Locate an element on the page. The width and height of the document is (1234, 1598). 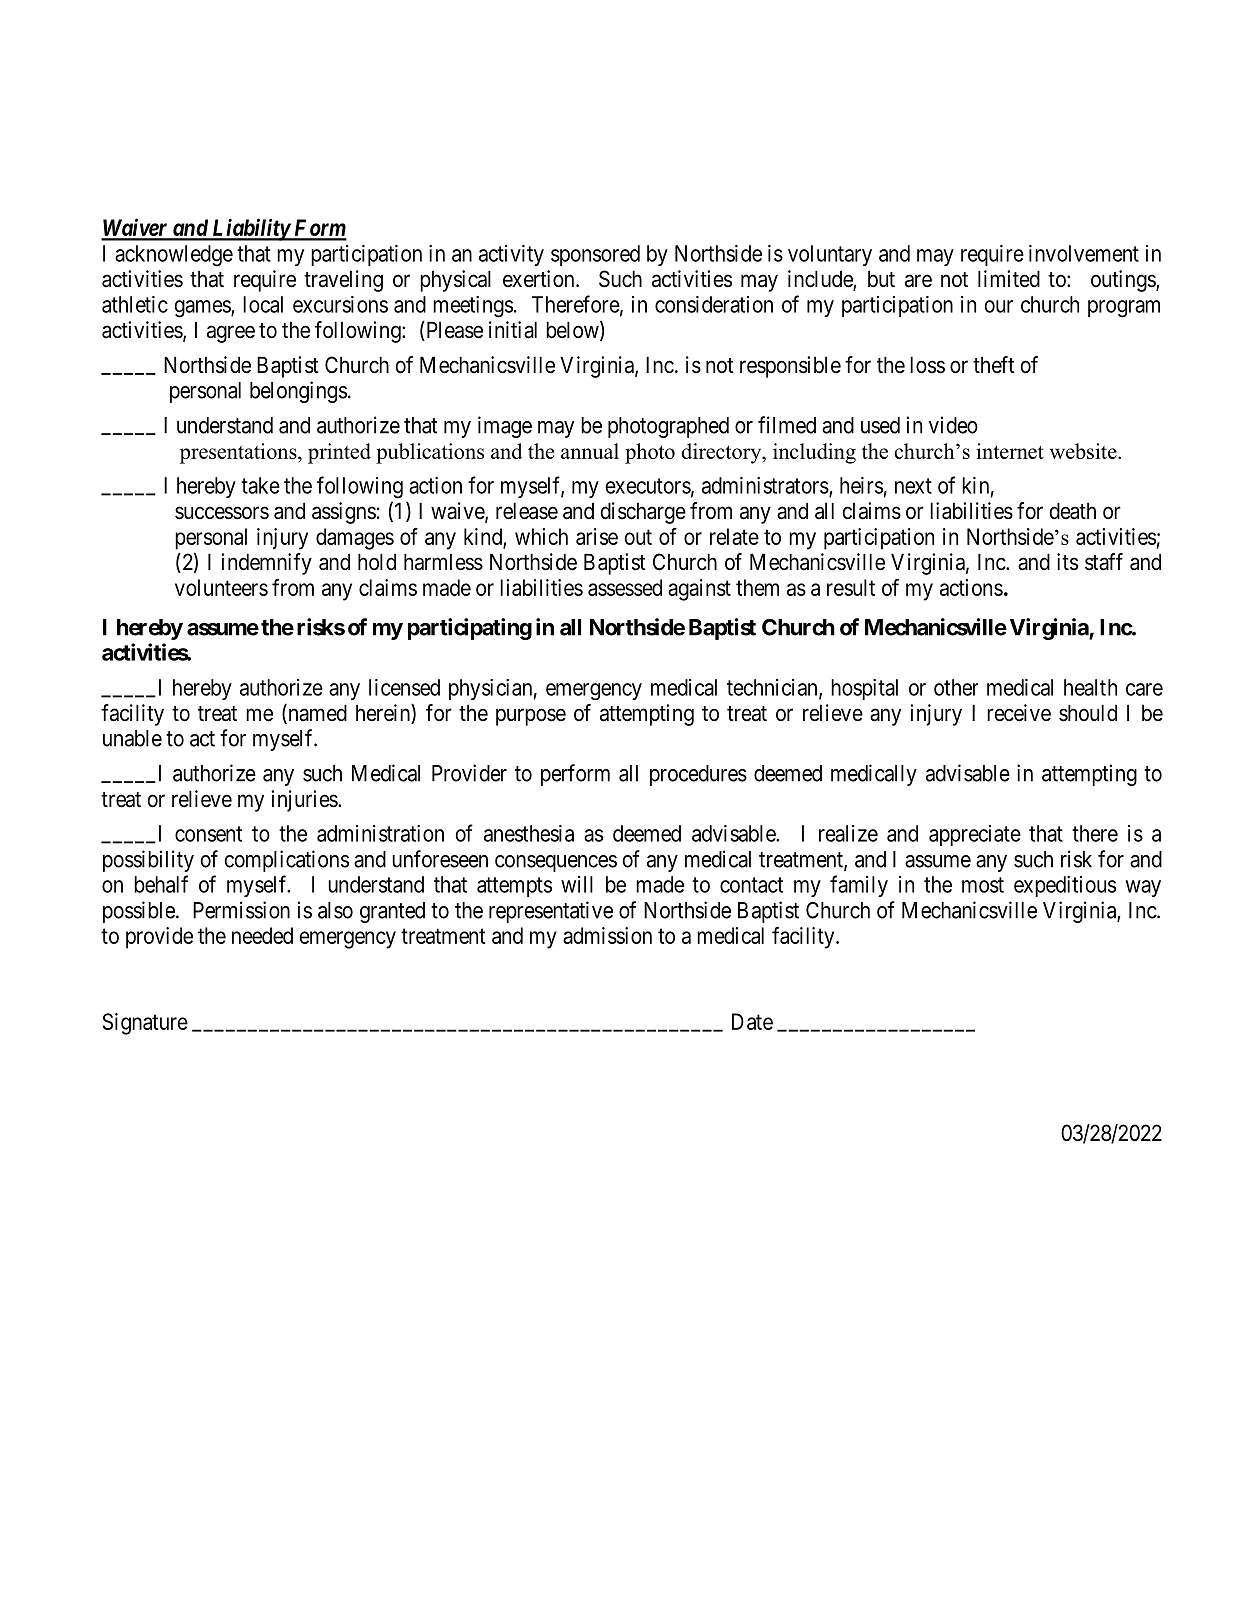
volunteers is located at coordinates (221, 587).
